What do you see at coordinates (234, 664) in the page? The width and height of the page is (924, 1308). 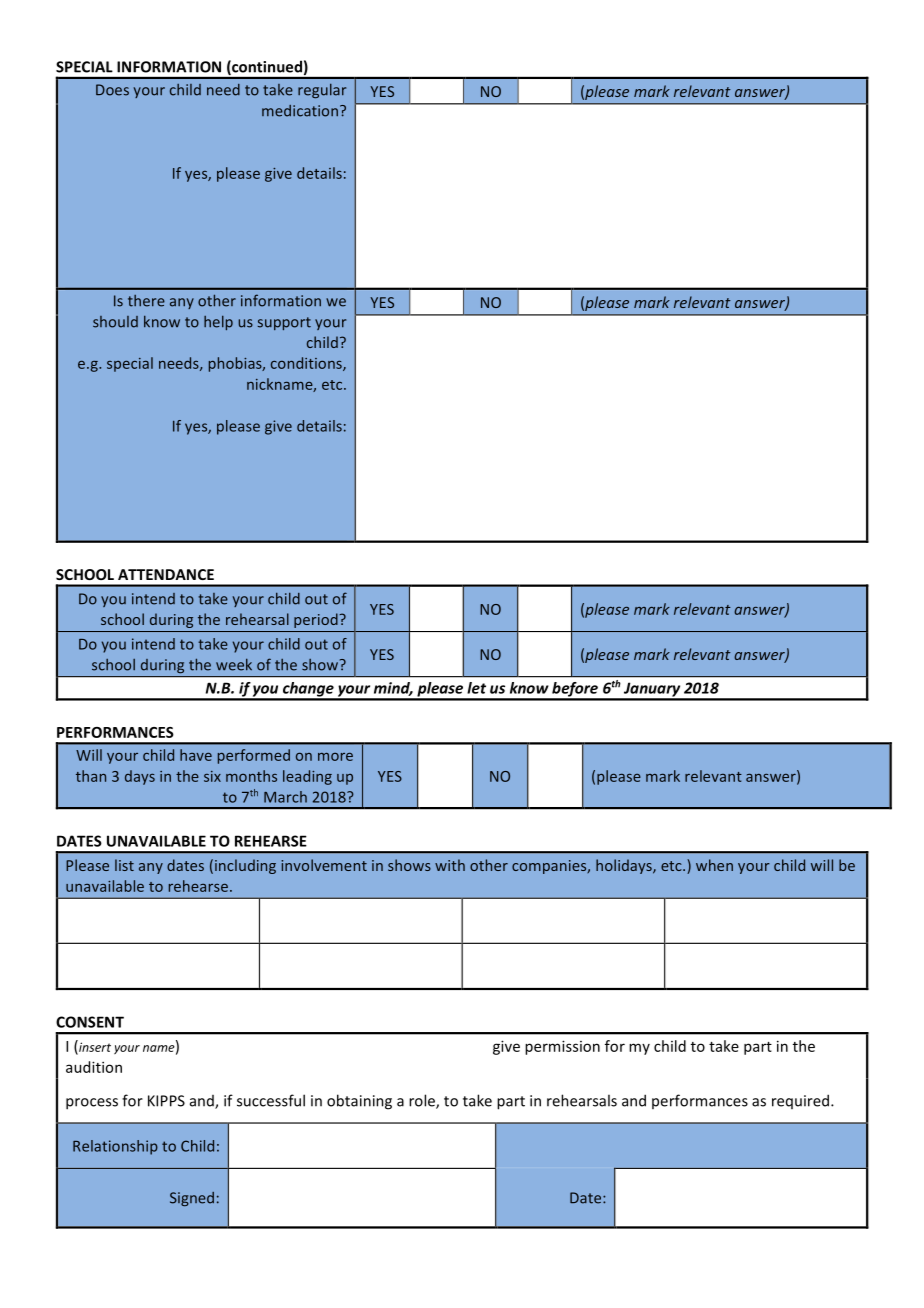 I see `week` at bounding box center [234, 664].
